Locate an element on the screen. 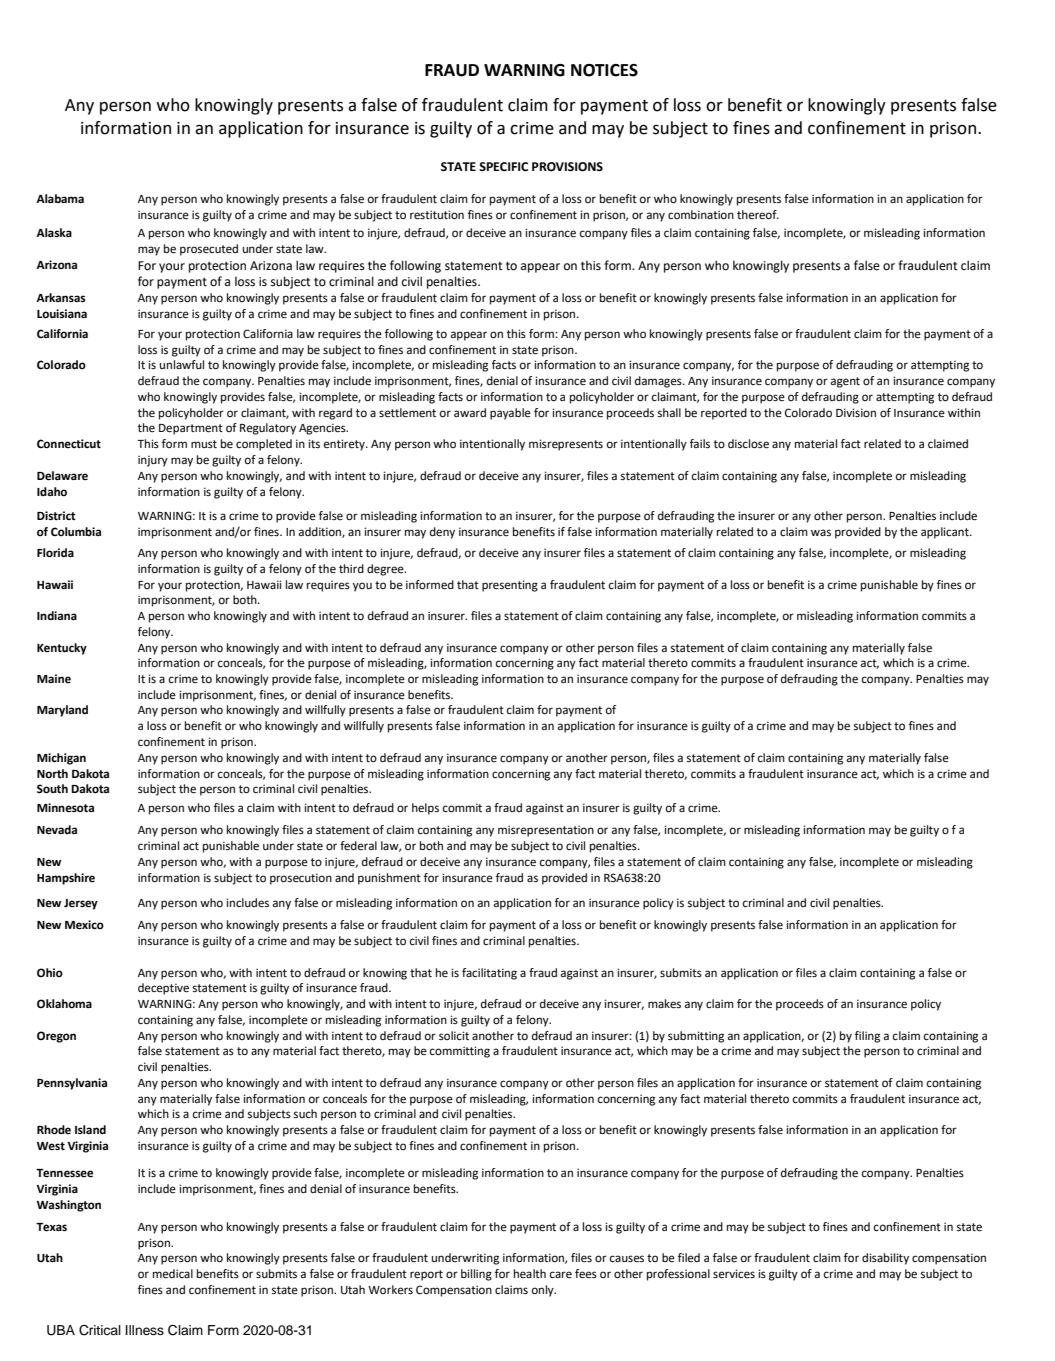  deny is located at coordinates (442, 533).
